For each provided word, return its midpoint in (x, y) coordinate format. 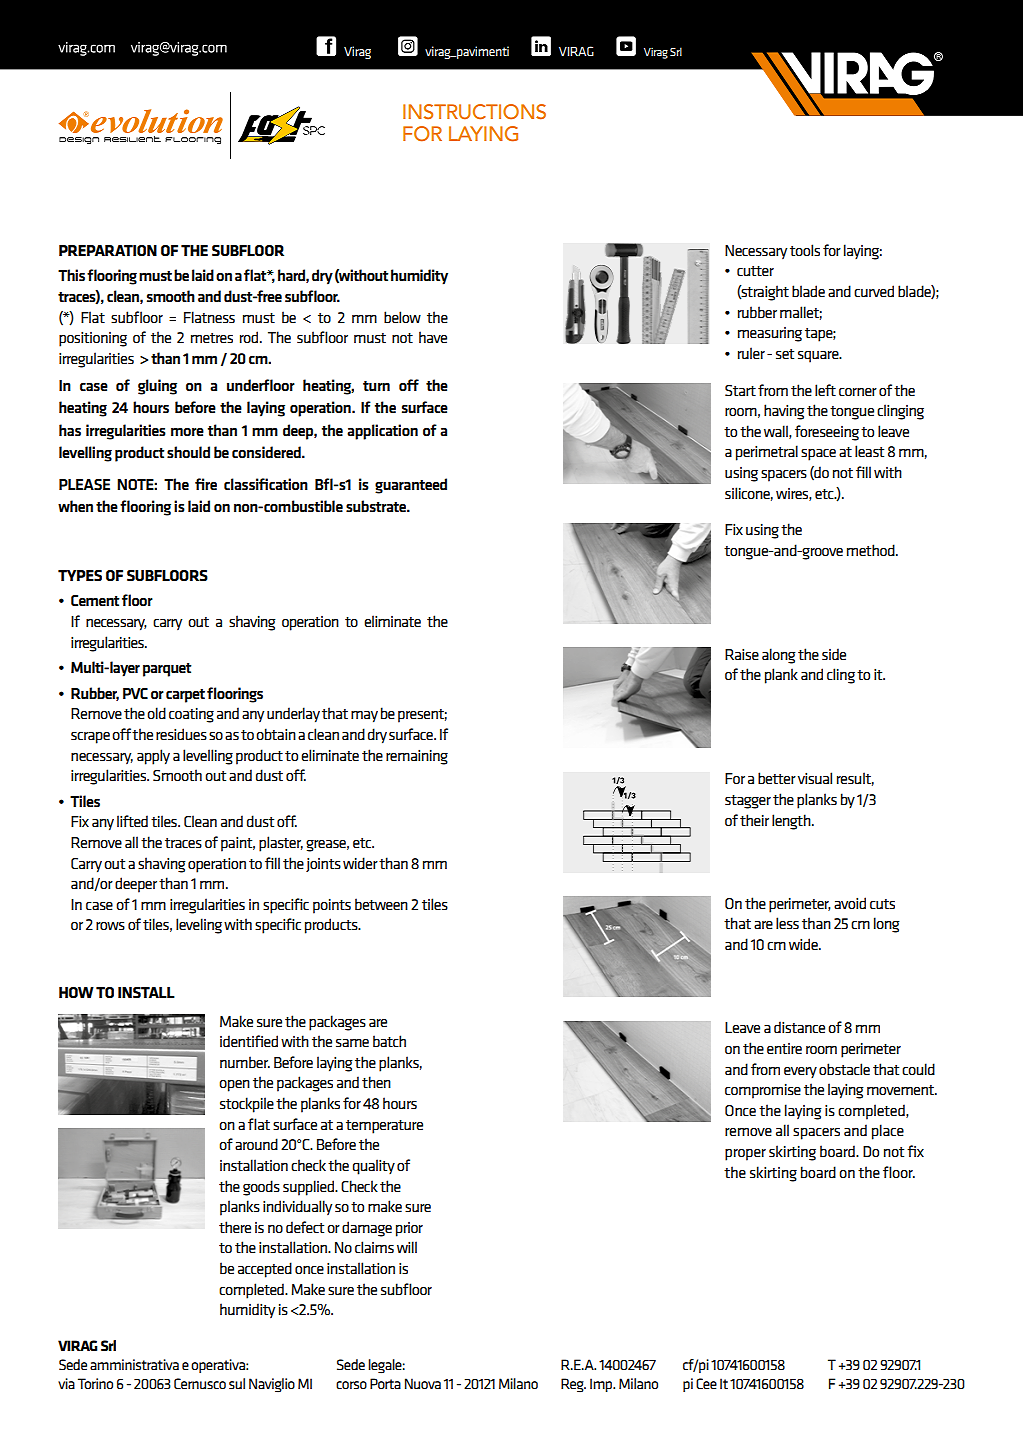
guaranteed (411, 486)
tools (805, 250)
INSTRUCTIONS (474, 112)
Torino (95, 1383)
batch (389, 1041)
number (245, 1062)
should (188, 452)
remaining (417, 757)
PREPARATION (108, 250)
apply (153, 757)
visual (815, 778)
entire (784, 1048)
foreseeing (827, 433)
